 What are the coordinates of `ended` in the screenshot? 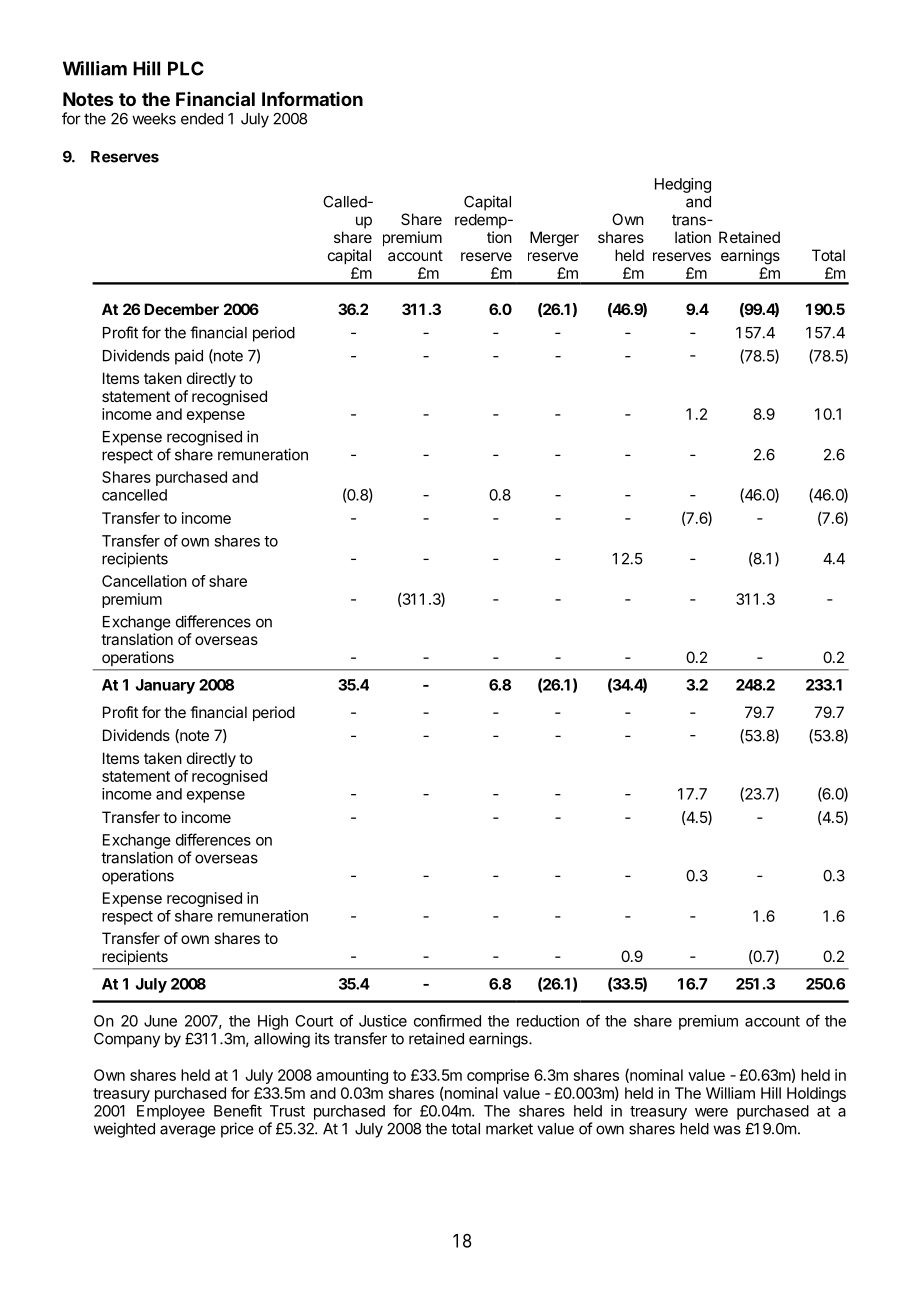 It's located at (202, 119).
